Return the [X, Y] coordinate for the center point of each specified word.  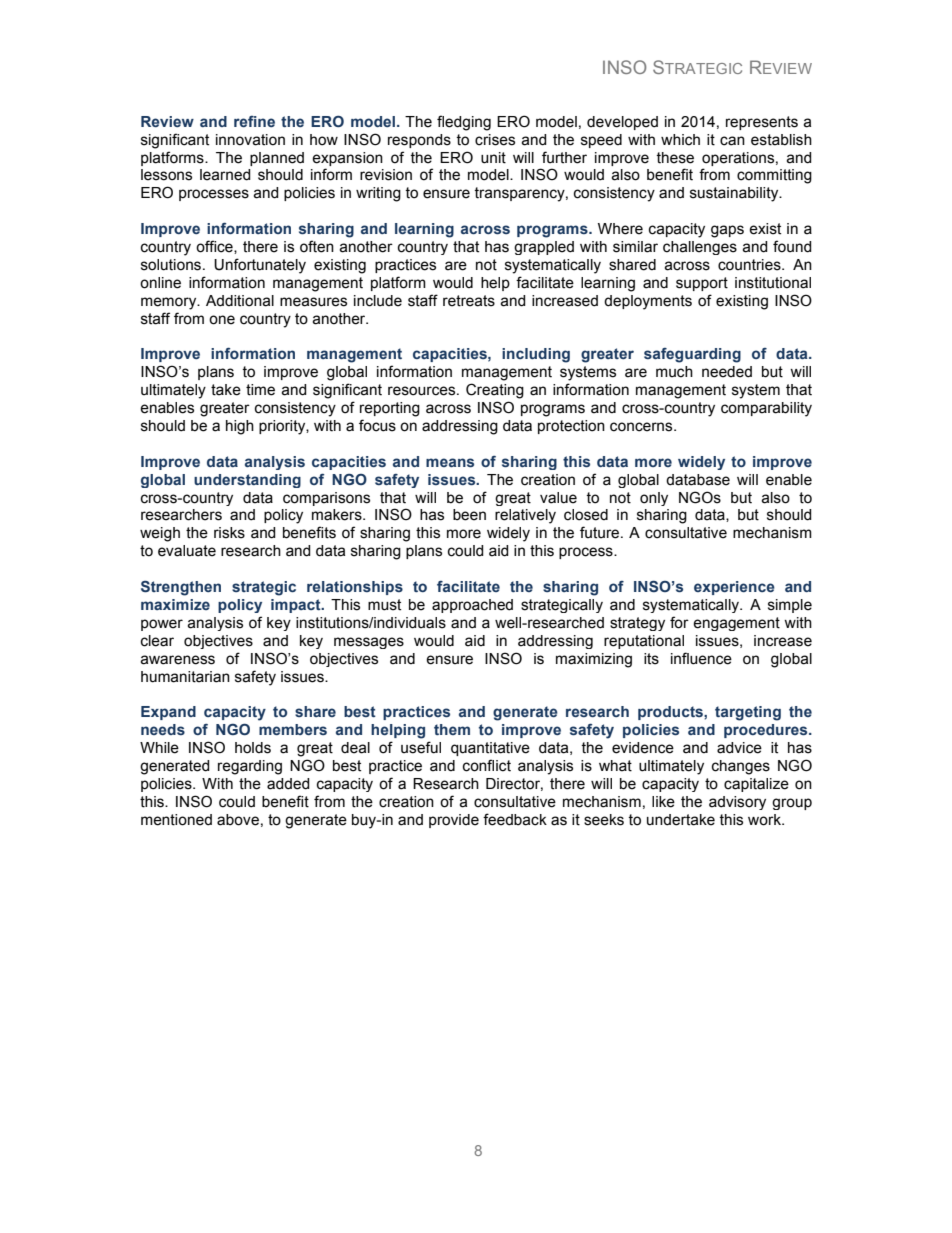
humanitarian [185, 677]
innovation [250, 140]
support [702, 284]
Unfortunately [260, 266]
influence [701, 658]
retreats [469, 301]
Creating [495, 391]
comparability [766, 409]
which [680, 140]
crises [495, 140]
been [469, 515]
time [260, 390]
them [452, 729]
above [238, 820]
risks [229, 533]
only [654, 499]
